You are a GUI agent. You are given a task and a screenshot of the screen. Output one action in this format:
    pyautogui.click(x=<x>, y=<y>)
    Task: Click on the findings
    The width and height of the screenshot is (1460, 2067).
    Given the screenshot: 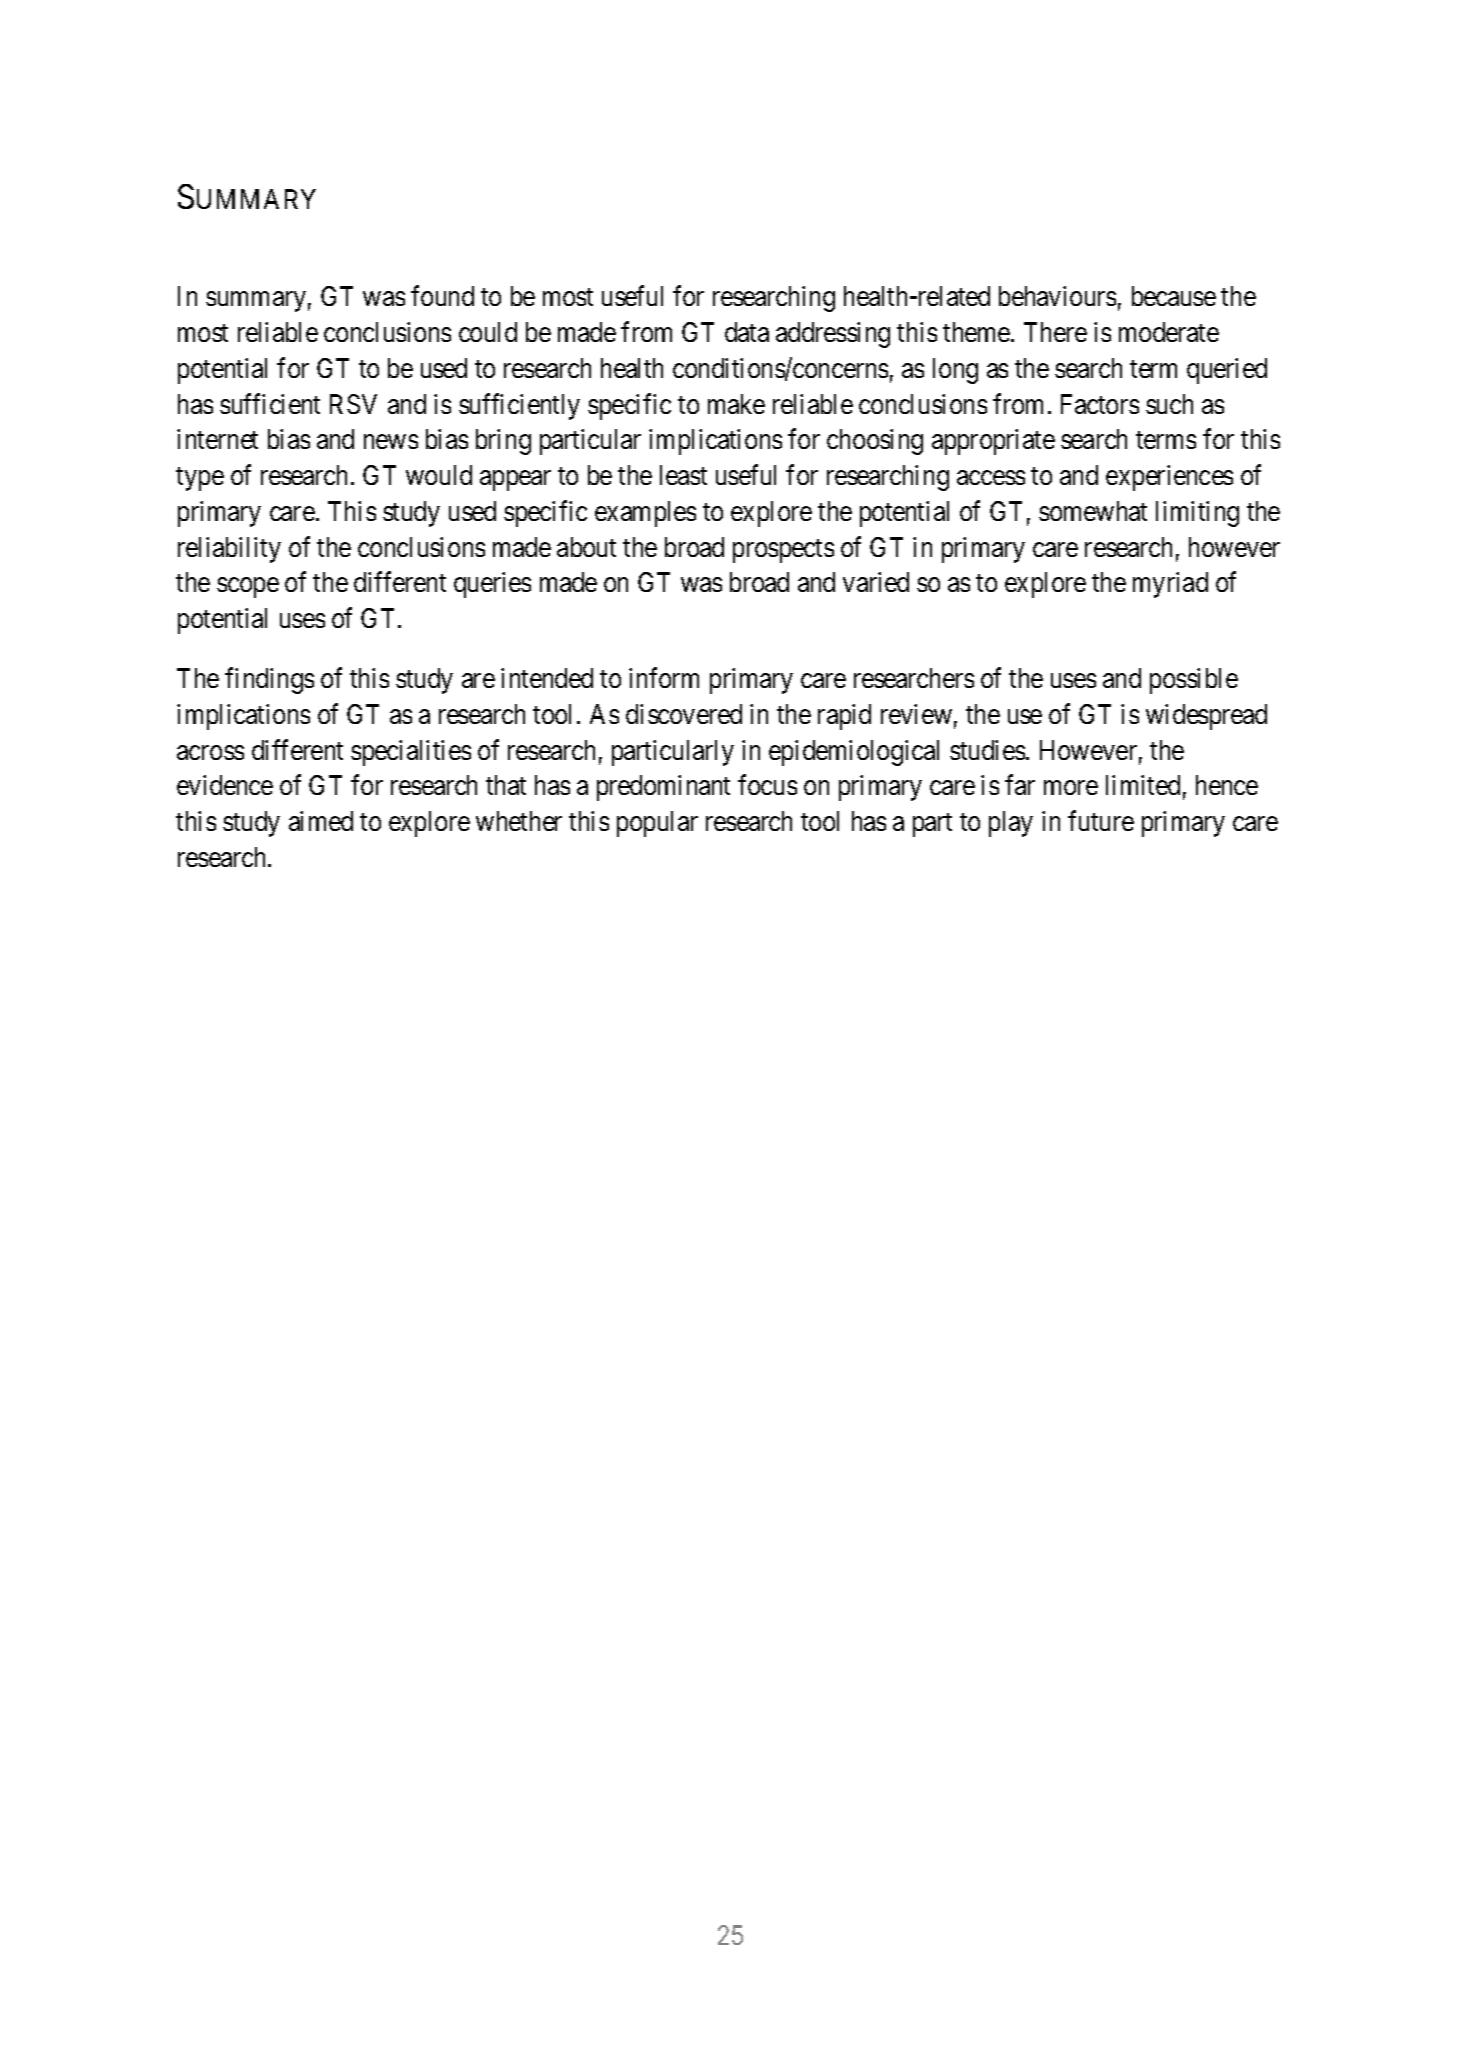 What is the action you would take?
    pyautogui.click(x=269, y=681)
